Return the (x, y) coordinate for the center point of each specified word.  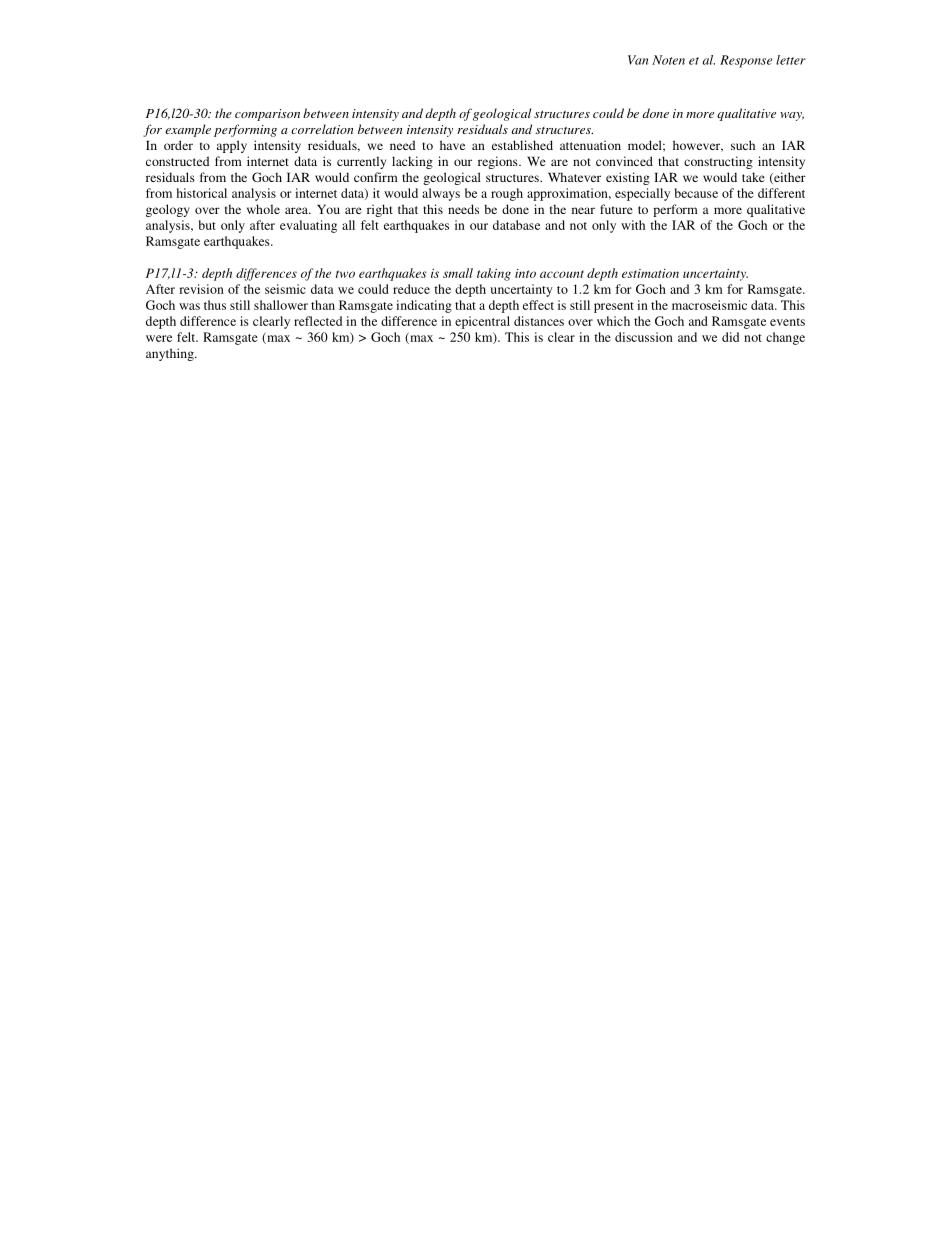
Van (638, 60)
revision (201, 289)
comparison (267, 115)
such (743, 145)
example (188, 130)
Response (746, 61)
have (452, 145)
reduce (411, 289)
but (207, 225)
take (753, 177)
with (633, 225)
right (380, 210)
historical (201, 193)
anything (171, 354)
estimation (650, 273)
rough (507, 194)
